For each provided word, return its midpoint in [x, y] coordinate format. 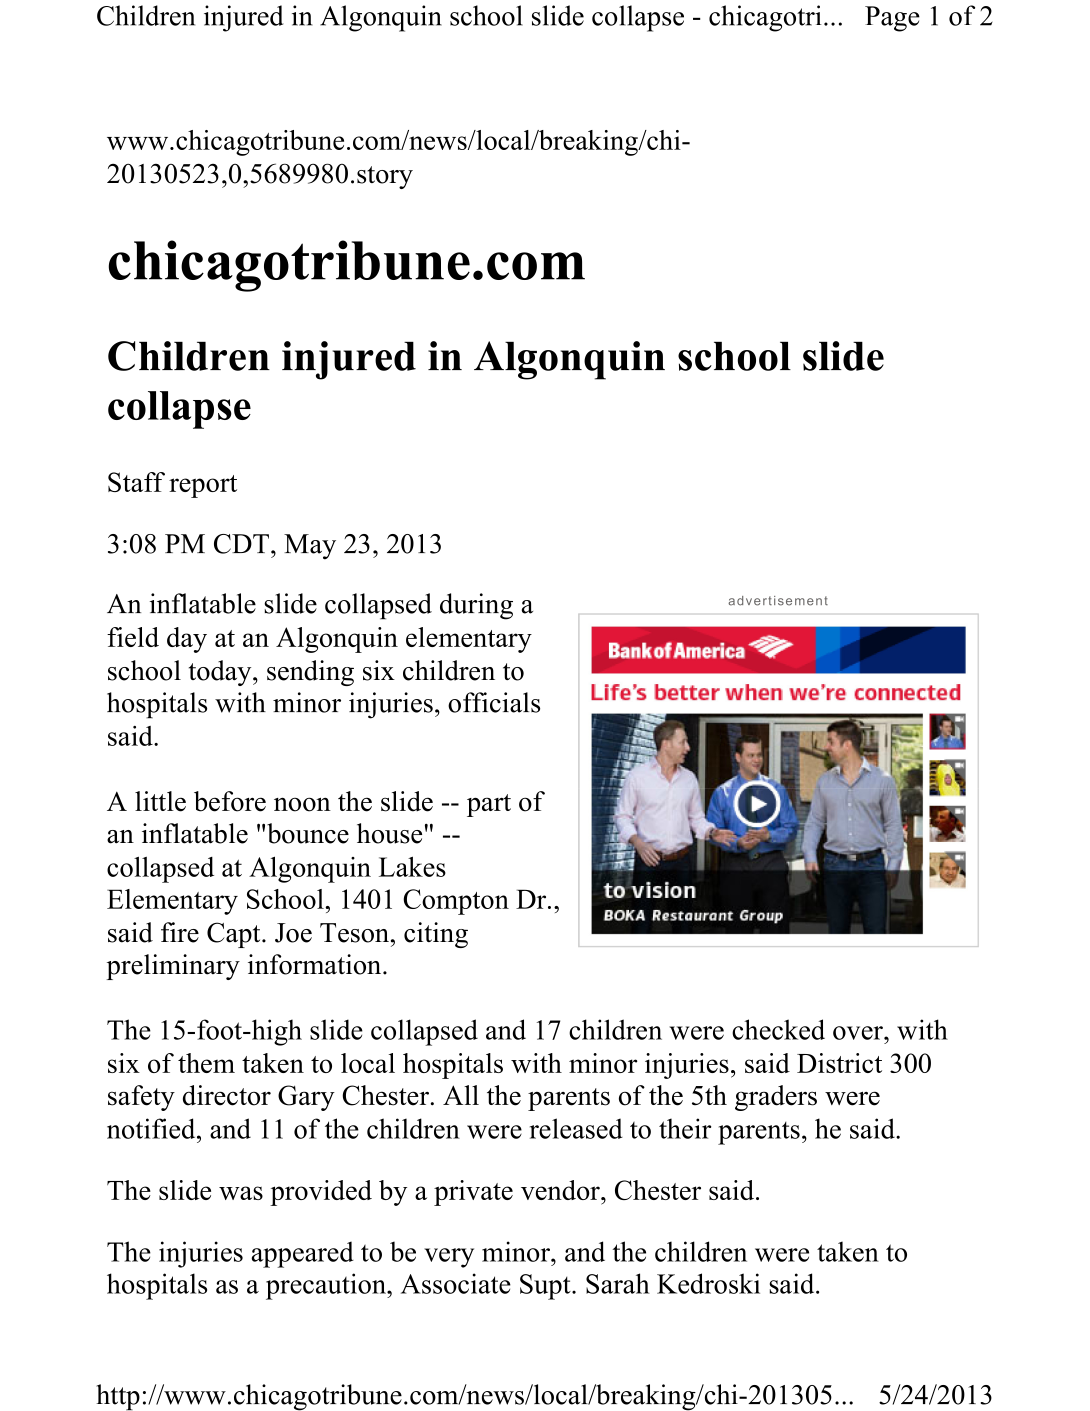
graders [776, 1098]
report [203, 486]
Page [892, 19]
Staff [136, 482]
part [489, 805]
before [230, 801]
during [476, 606]
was [241, 1193]
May [310, 547]
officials [494, 702]
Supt [546, 1287]
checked [778, 1029]
